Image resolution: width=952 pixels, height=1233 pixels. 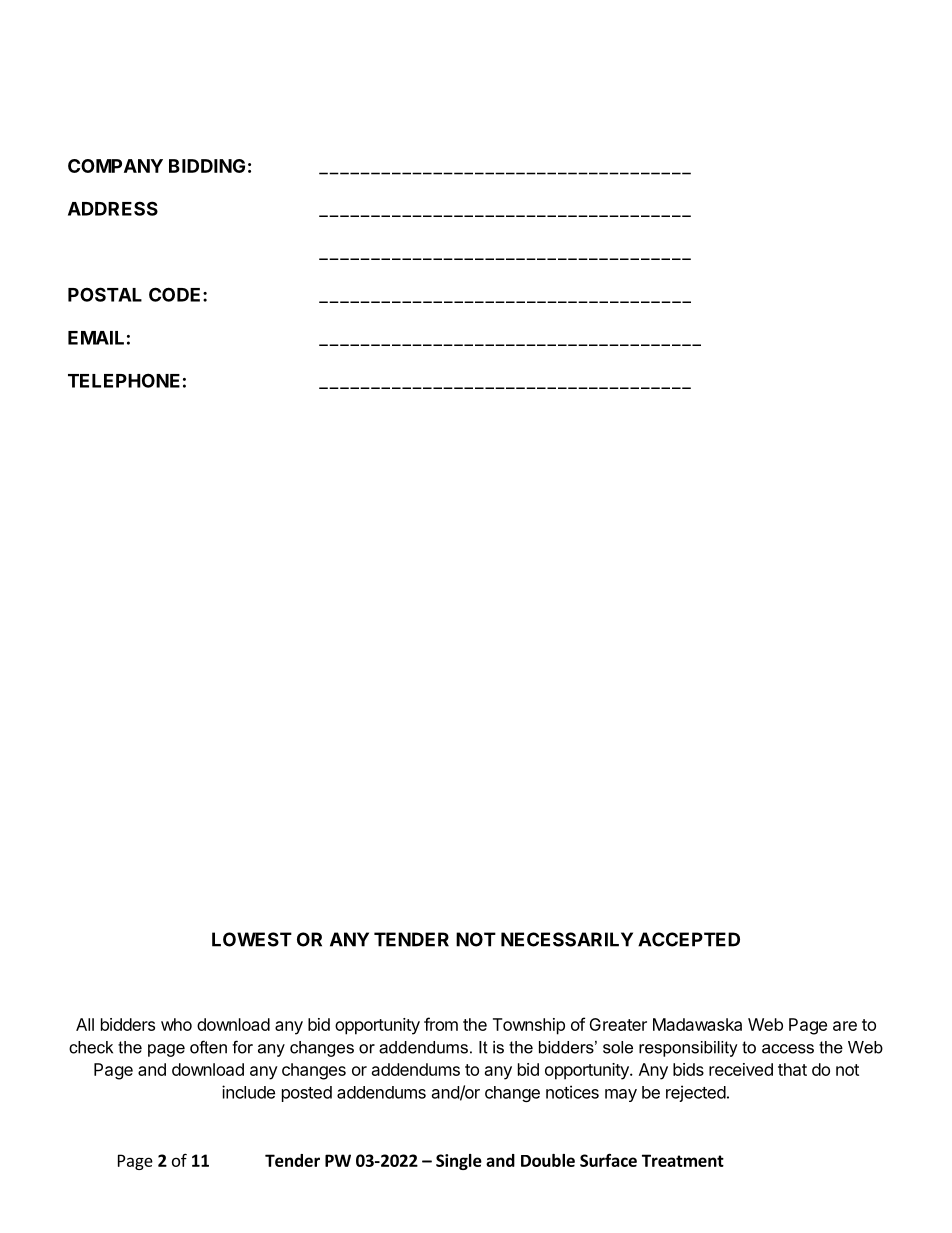 What do you see at coordinates (567, 939) in the page?
I see `NECESSARILY` at bounding box center [567, 939].
